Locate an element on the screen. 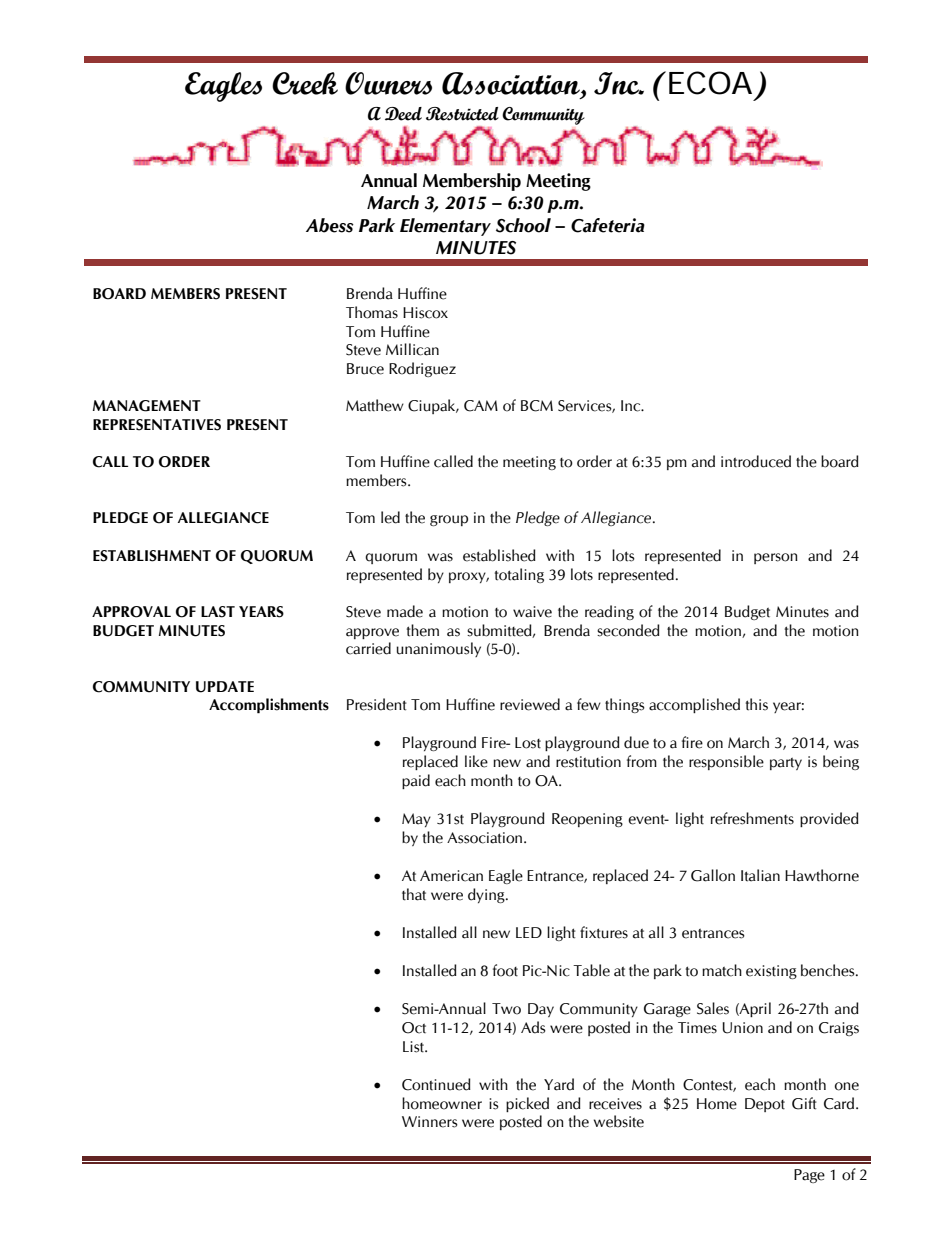  Restricted is located at coordinates (462, 114).
